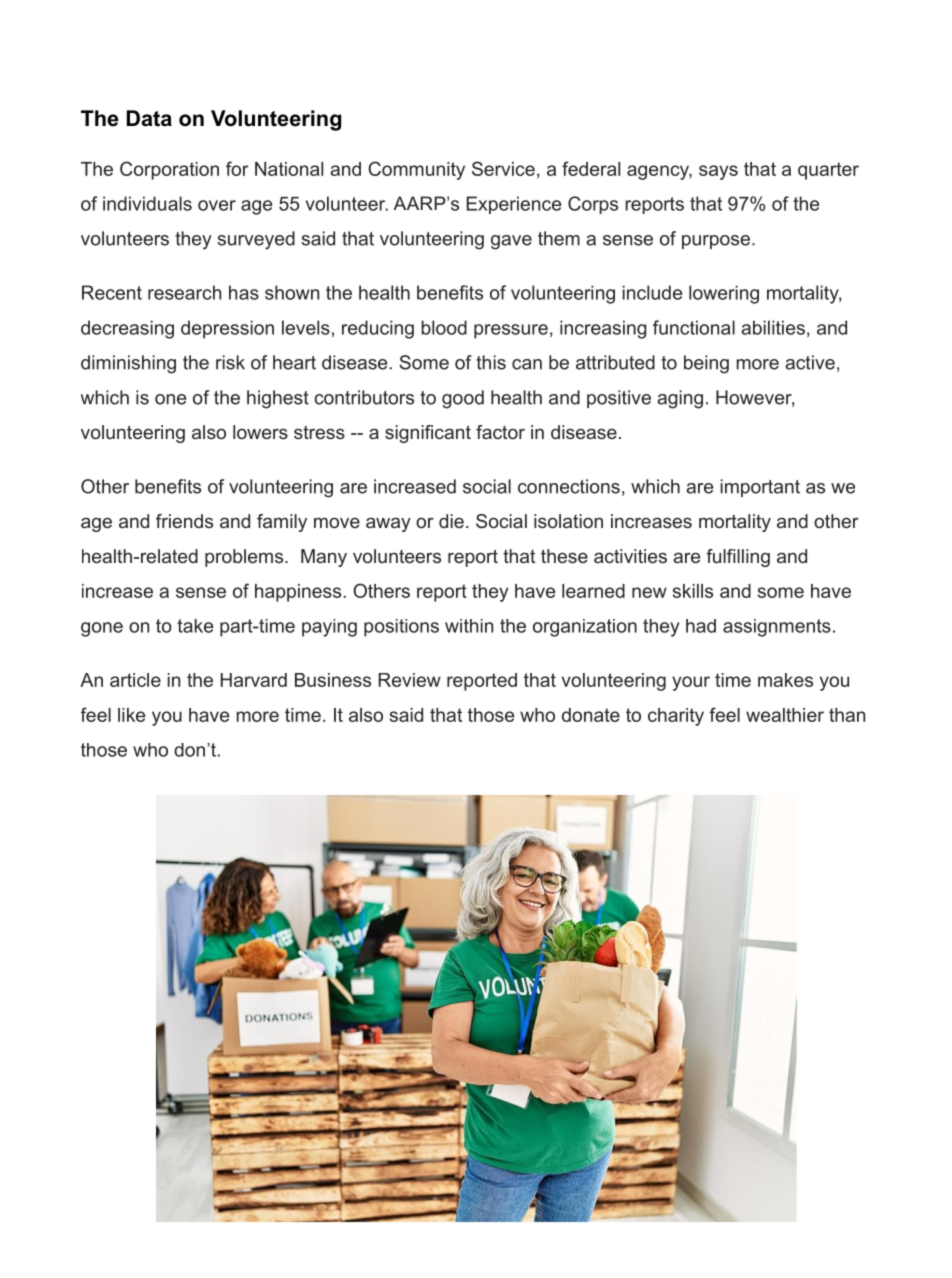  What do you see at coordinates (785, 715) in the screenshot?
I see `wealthier` at bounding box center [785, 715].
